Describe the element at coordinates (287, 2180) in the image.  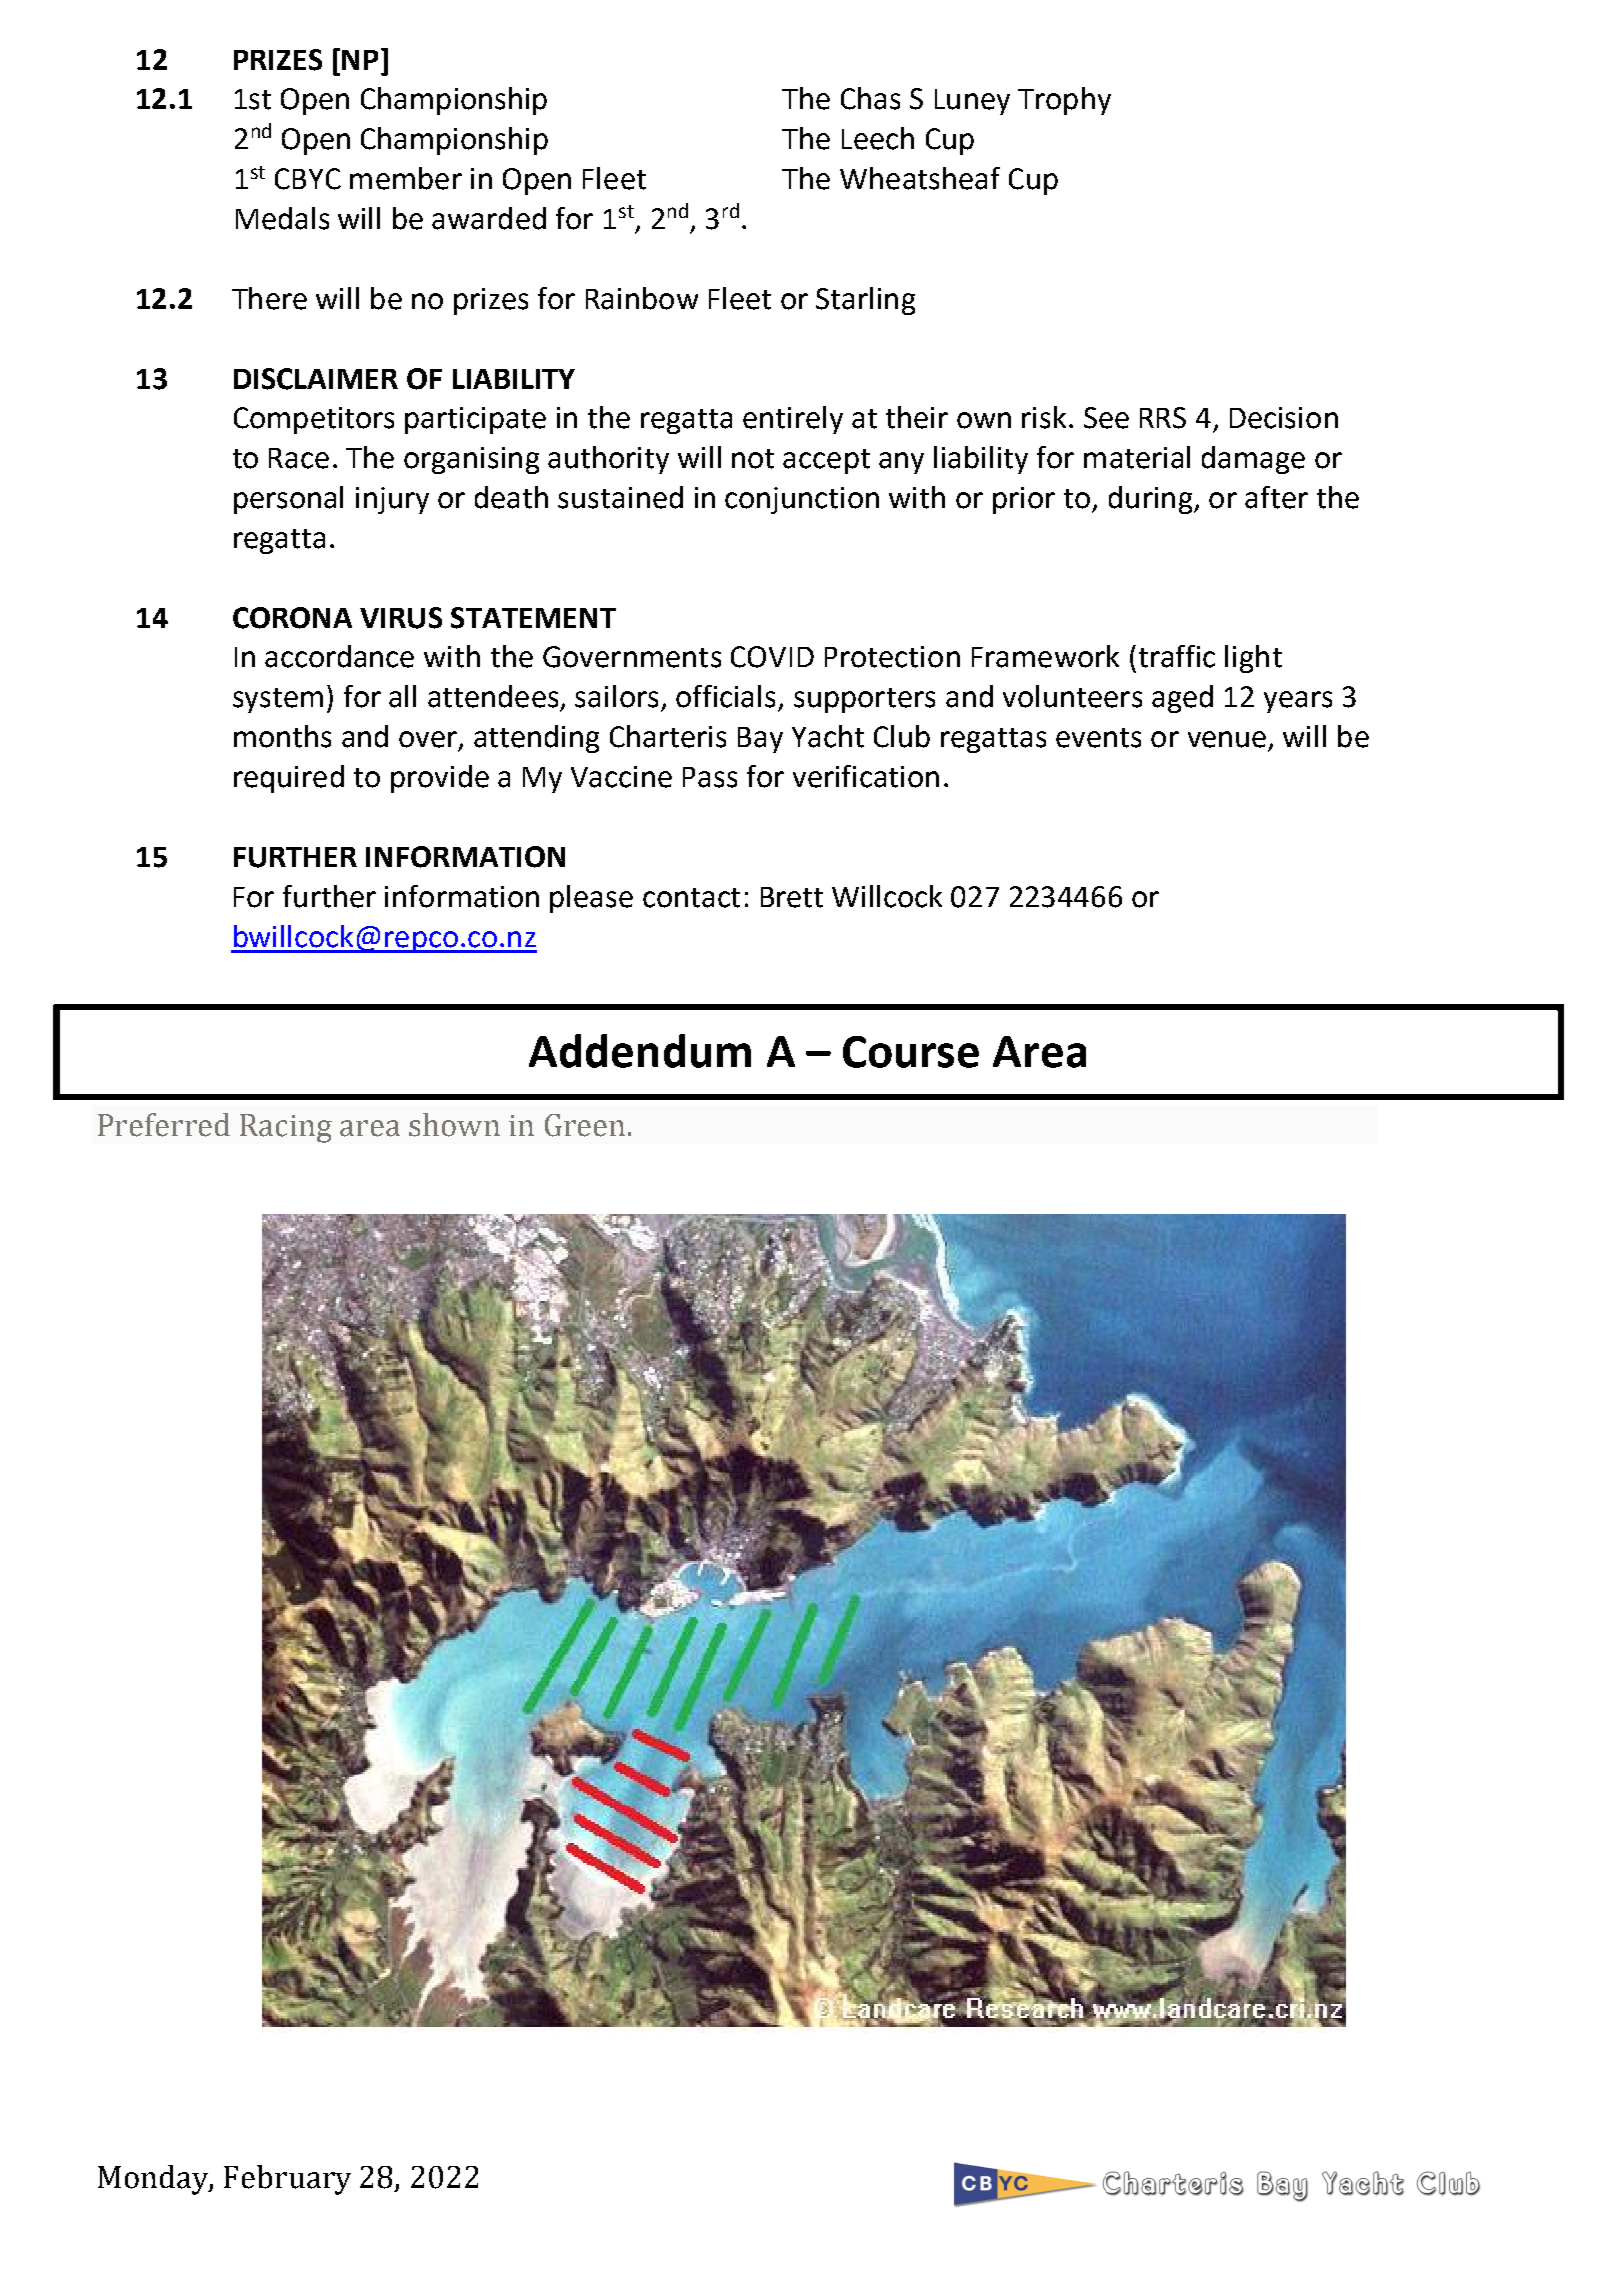
I see `February` at that location.
